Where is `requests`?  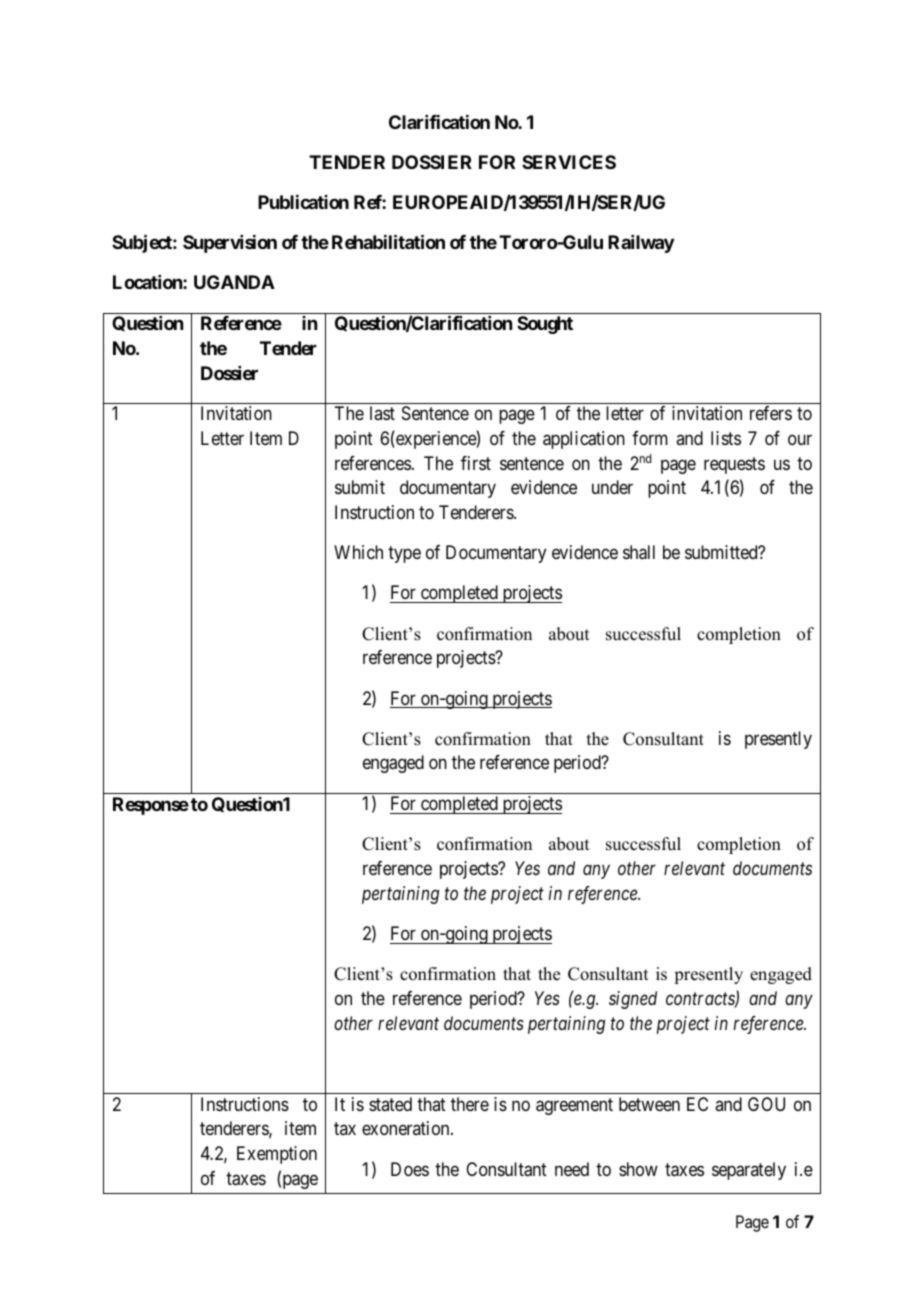 requests is located at coordinates (734, 465).
